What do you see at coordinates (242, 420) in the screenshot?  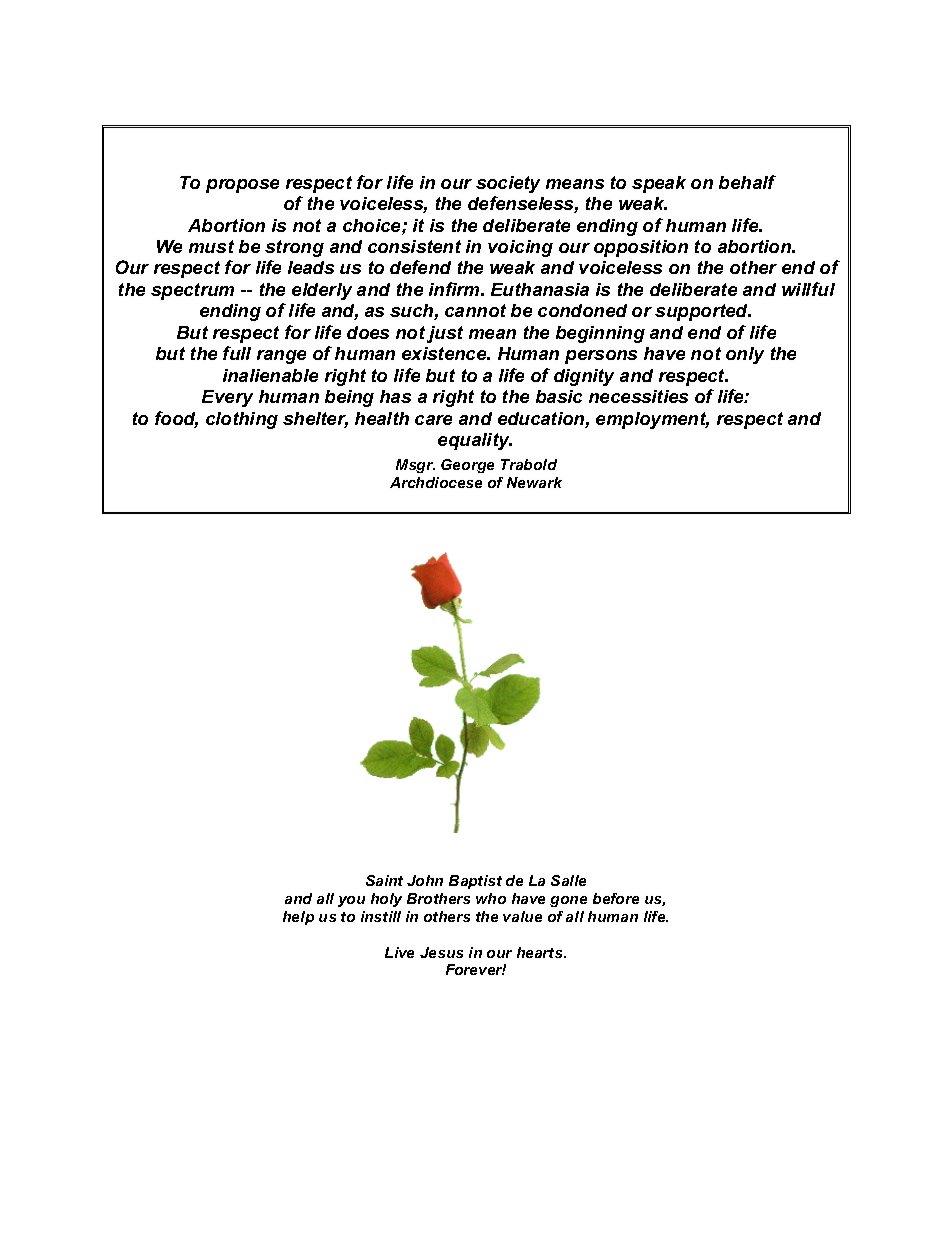 I see `clothing` at bounding box center [242, 420].
